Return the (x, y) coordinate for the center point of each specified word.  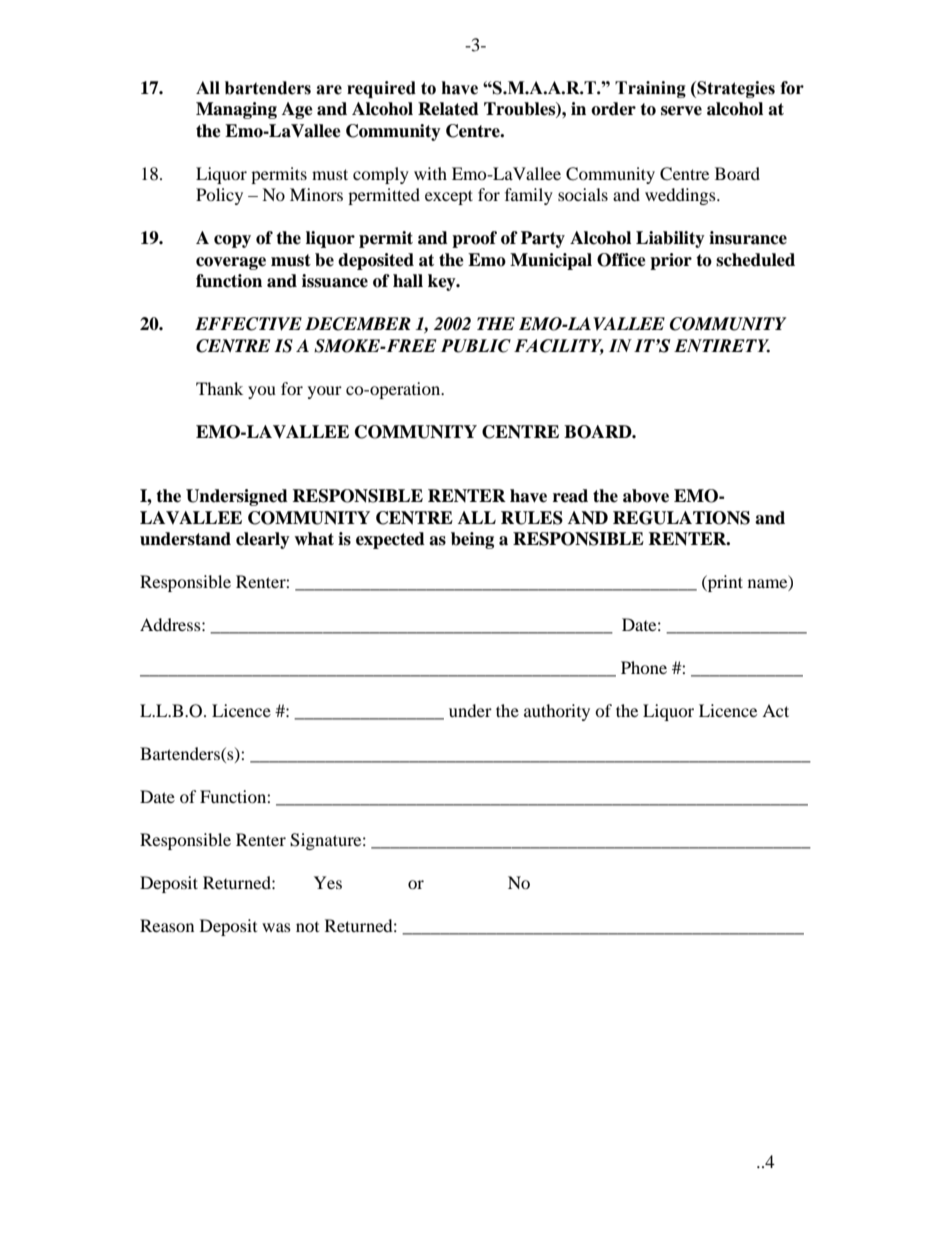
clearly (263, 540)
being (472, 540)
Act (775, 710)
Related (448, 109)
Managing (236, 110)
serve (681, 111)
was (276, 927)
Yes (328, 882)
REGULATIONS (681, 518)
